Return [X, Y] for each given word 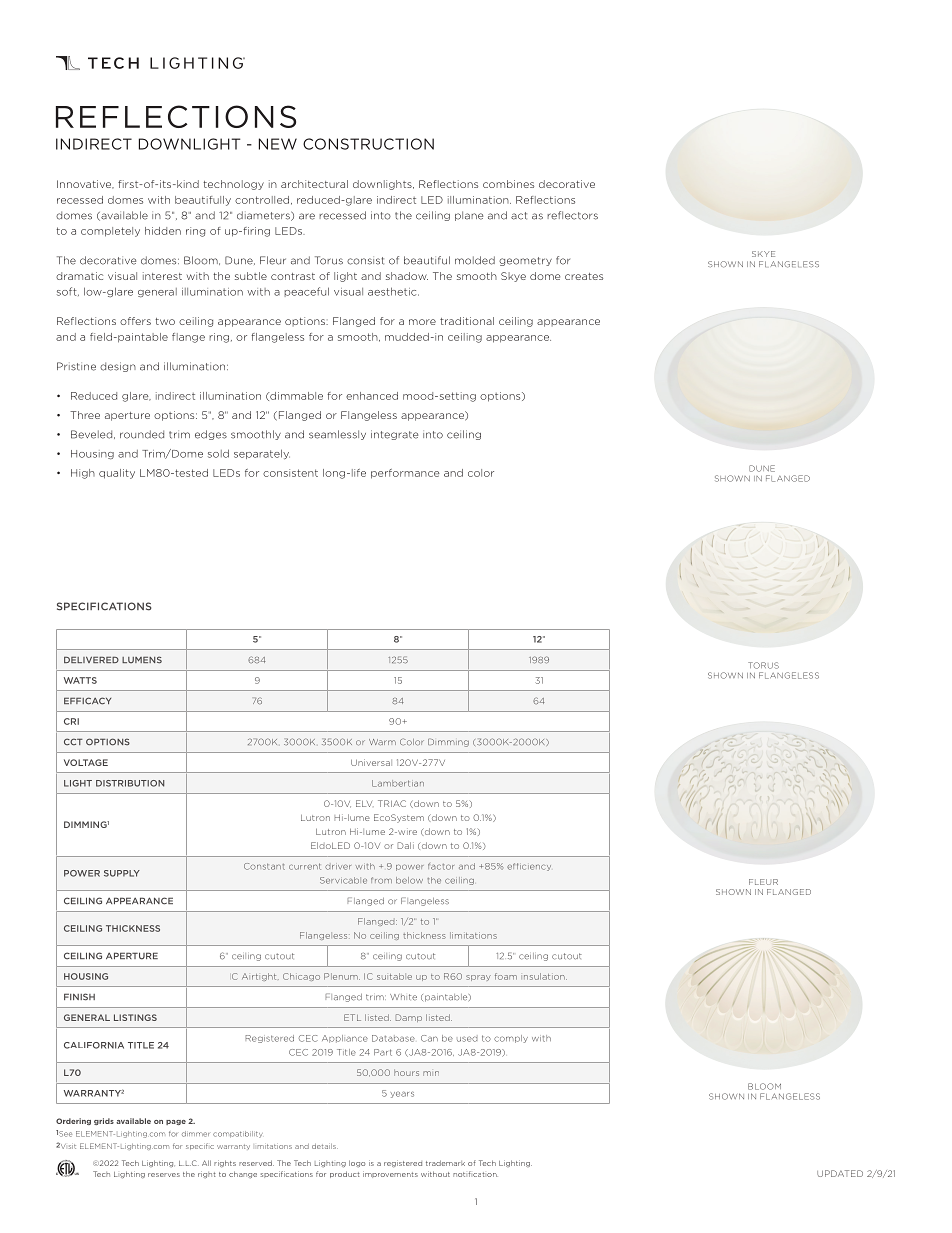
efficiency [529, 867]
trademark [445, 1163]
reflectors [572, 215]
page [176, 1122]
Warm [382, 742]
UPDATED [840, 1173]
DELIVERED [91, 659]
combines [508, 184]
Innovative [85, 184]
